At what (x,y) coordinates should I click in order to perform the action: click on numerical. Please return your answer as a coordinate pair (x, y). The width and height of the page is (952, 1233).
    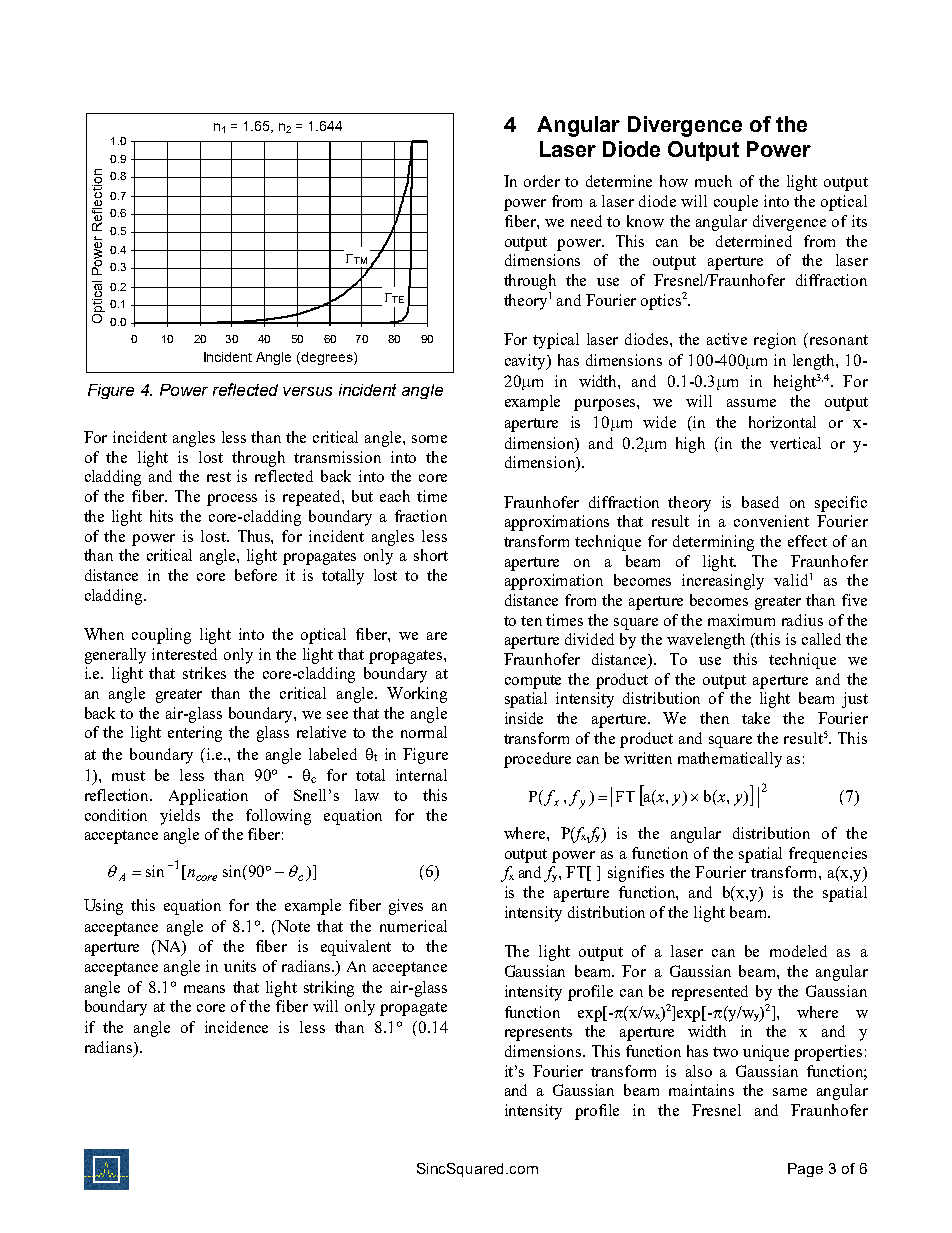
    Looking at the image, I should click on (413, 926).
